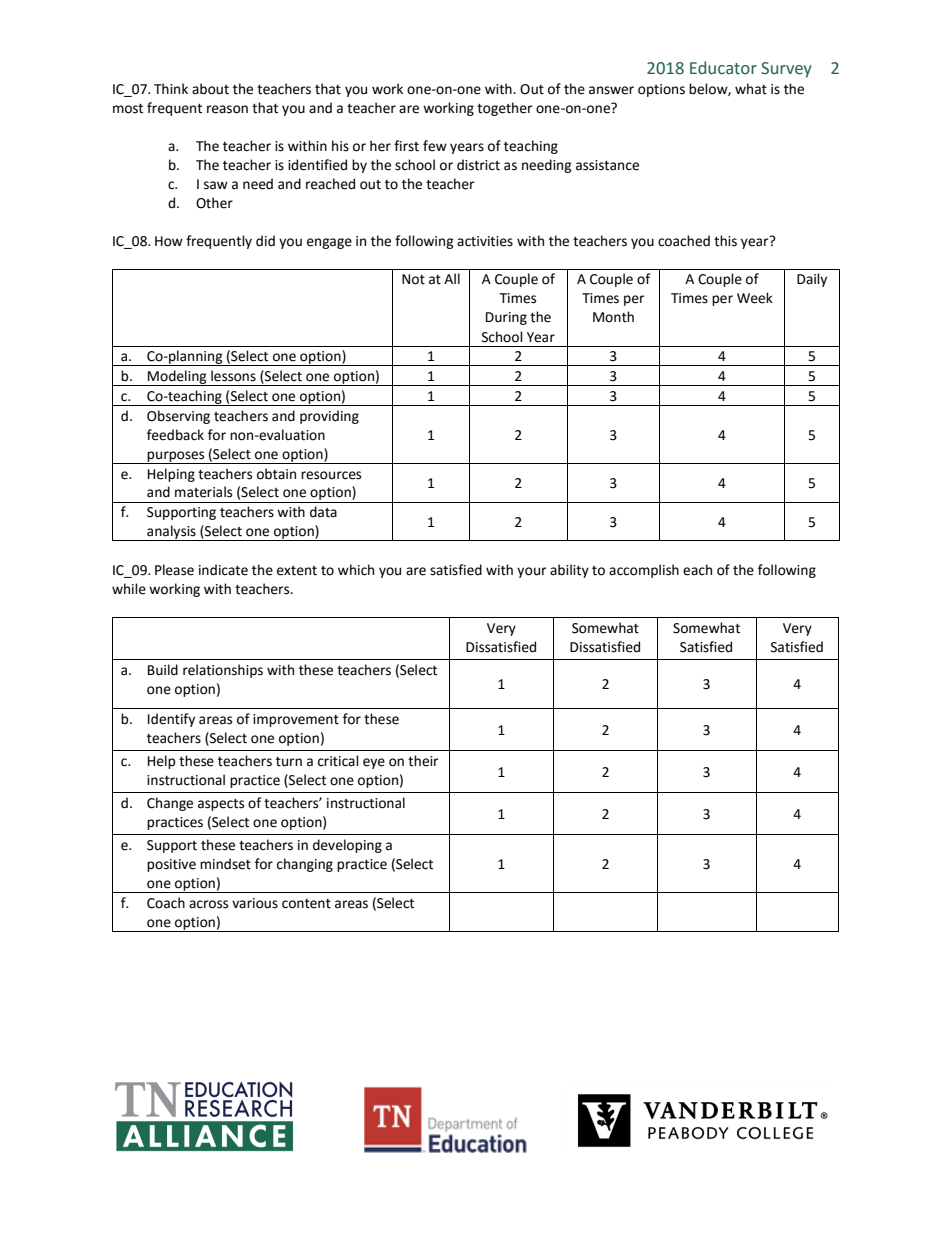  What do you see at coordinates (347, 846) in the page?
I see `developing` at bounding box center [347, 846].
